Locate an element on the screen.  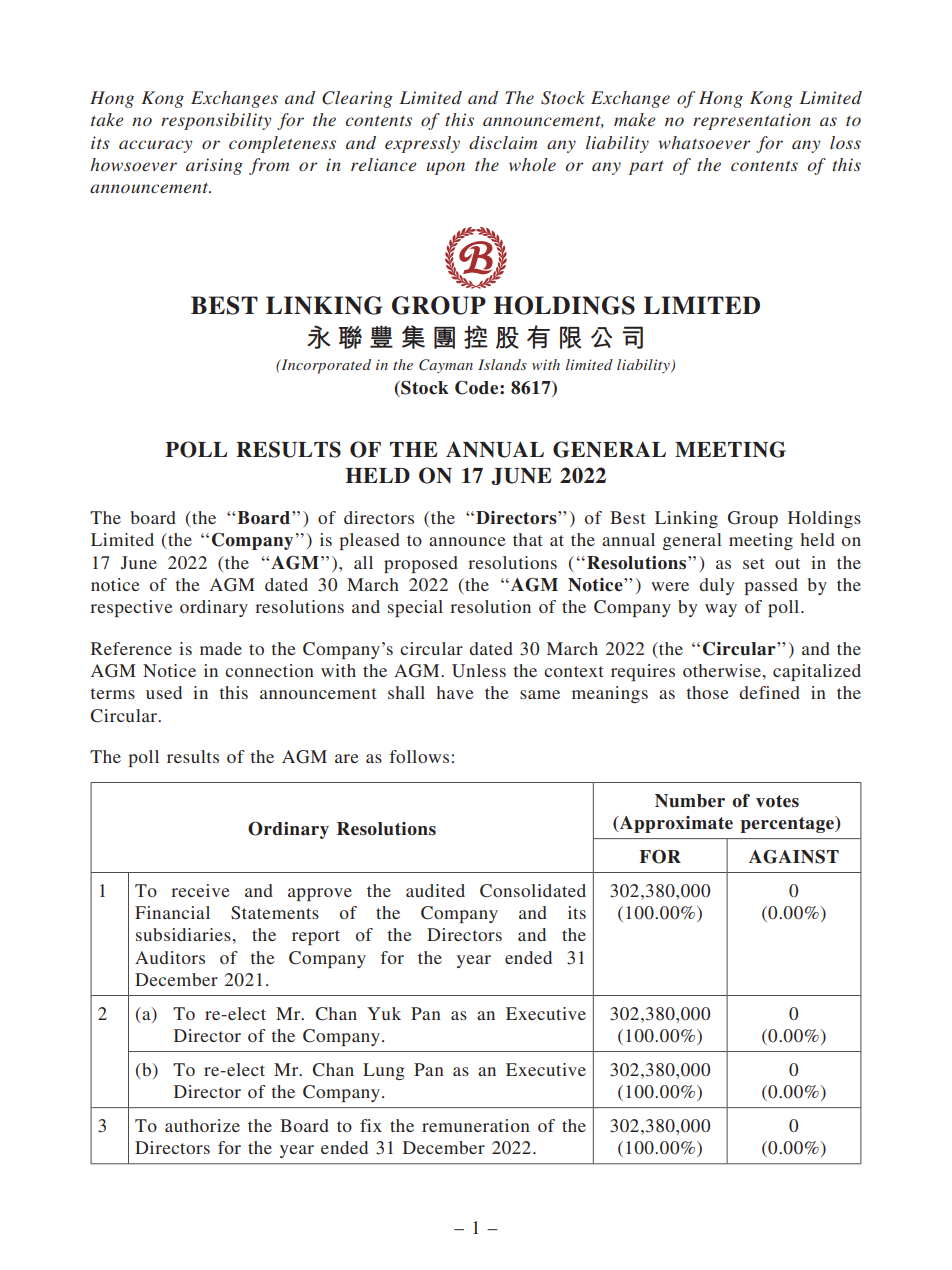
representation is located at coordinates (752, 121).
